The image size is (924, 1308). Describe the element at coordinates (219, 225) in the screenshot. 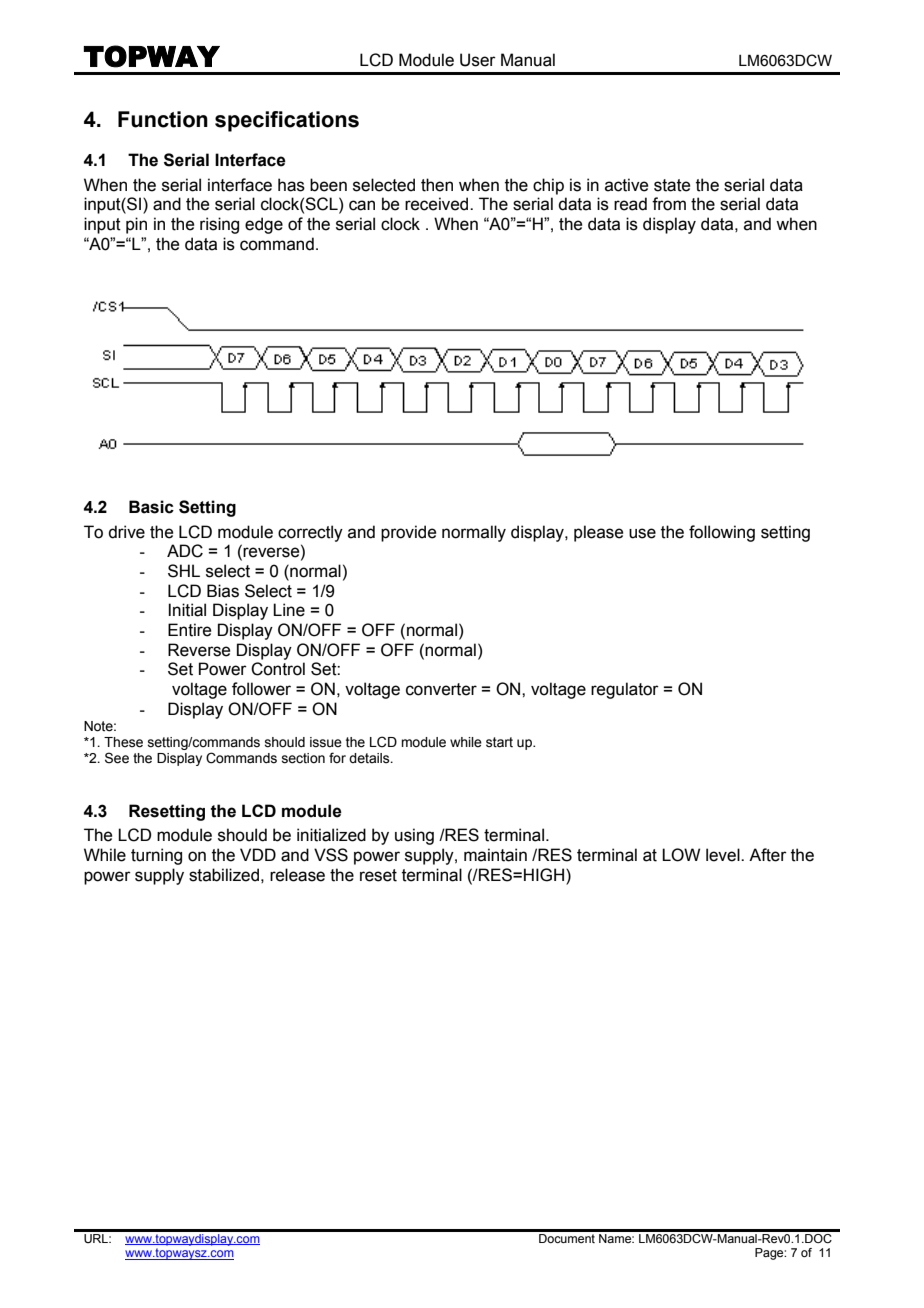

I see `rising` at that location.
